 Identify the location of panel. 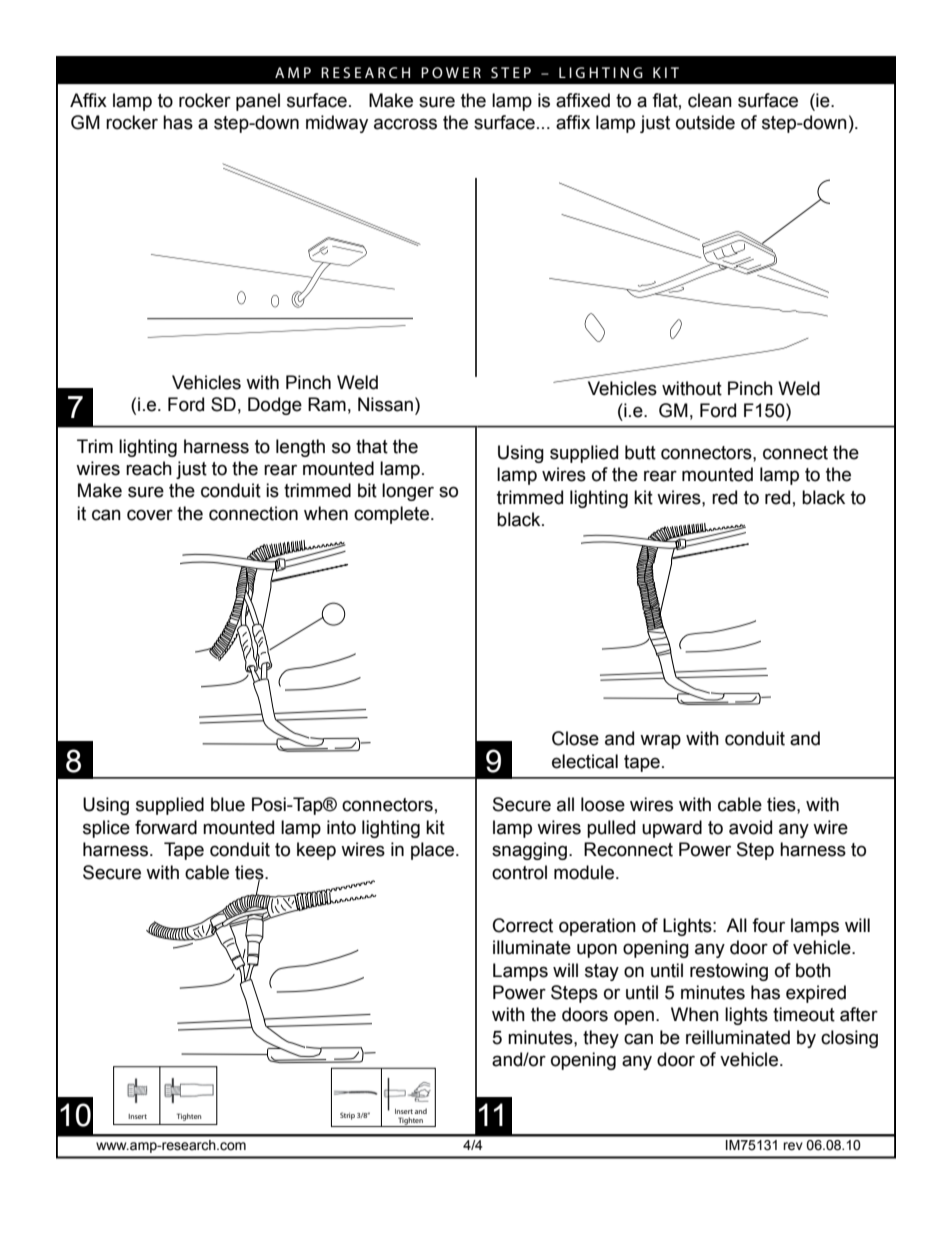
(258, 102).
